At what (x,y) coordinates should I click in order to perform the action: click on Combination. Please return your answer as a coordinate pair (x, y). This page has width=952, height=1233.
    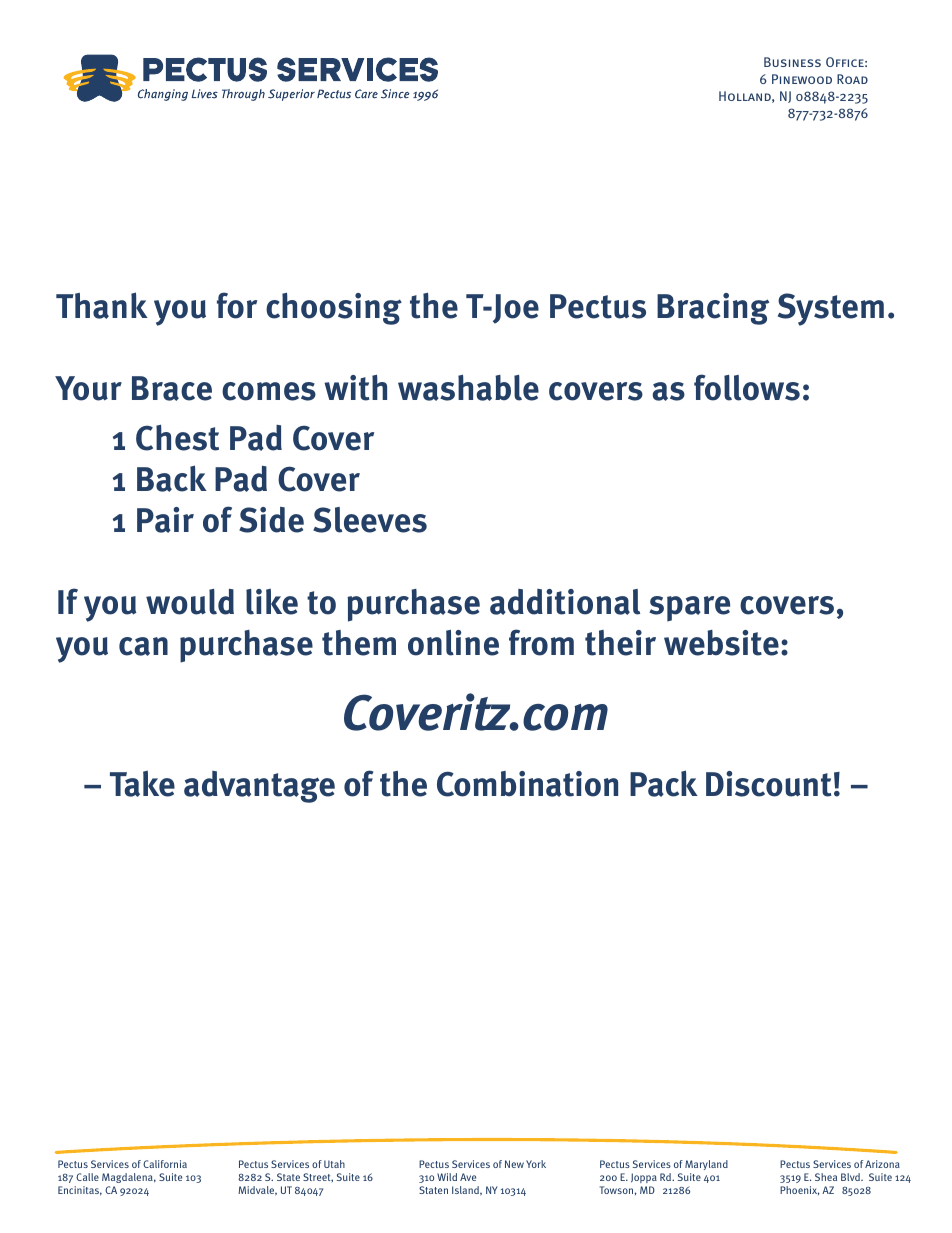
    Looking at the image, I should click on (527, 784).
